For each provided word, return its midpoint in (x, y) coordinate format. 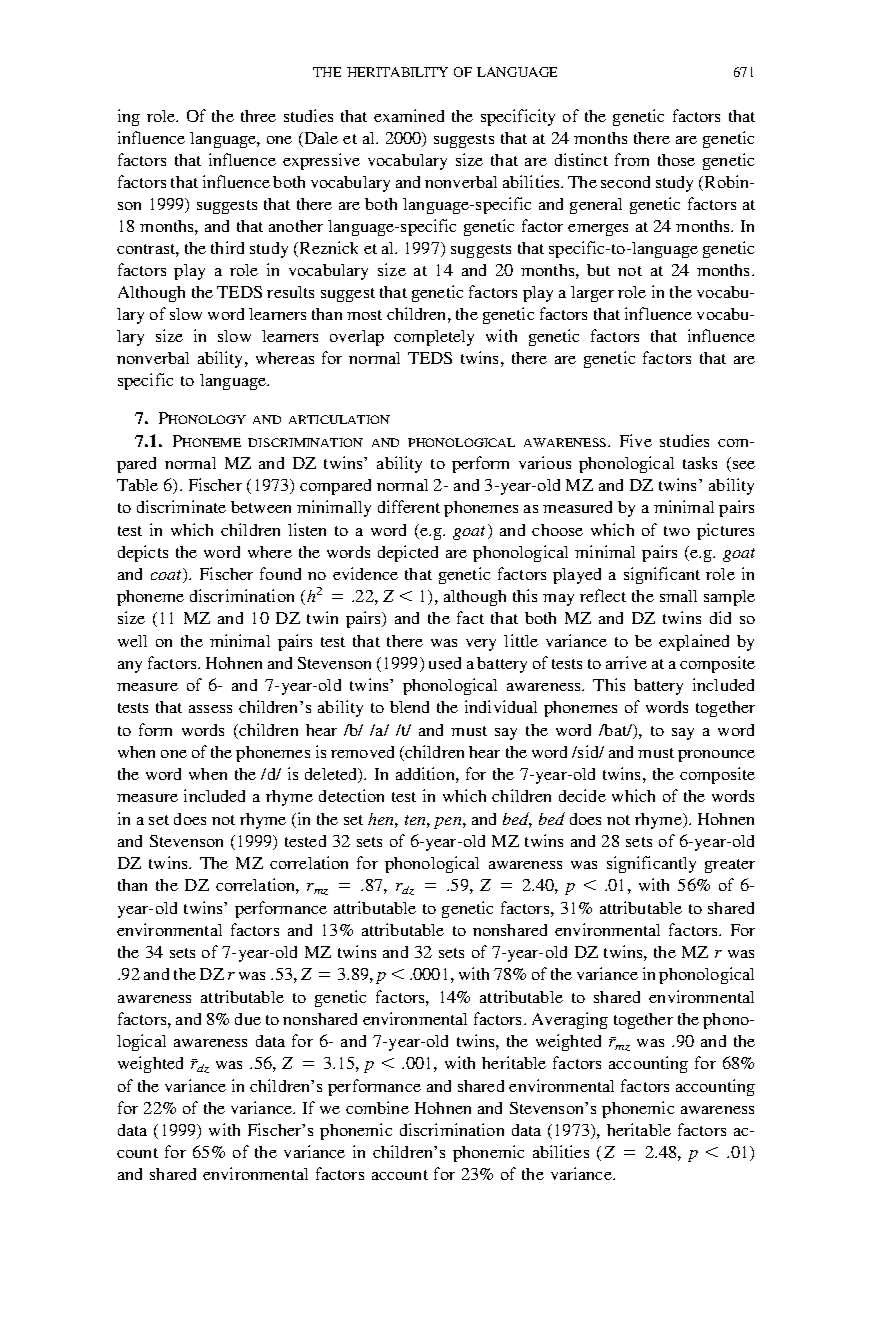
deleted (332, 775)
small (678, 596)
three (258, 116)
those (676, 160)
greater (730, 866)
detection (351, 795)
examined (409, 115)
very (481, 645)
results (290, 292)
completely (434, 338)
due (248, 1019)
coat (167, 575)
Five (636, 440)
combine (377, 1107)
